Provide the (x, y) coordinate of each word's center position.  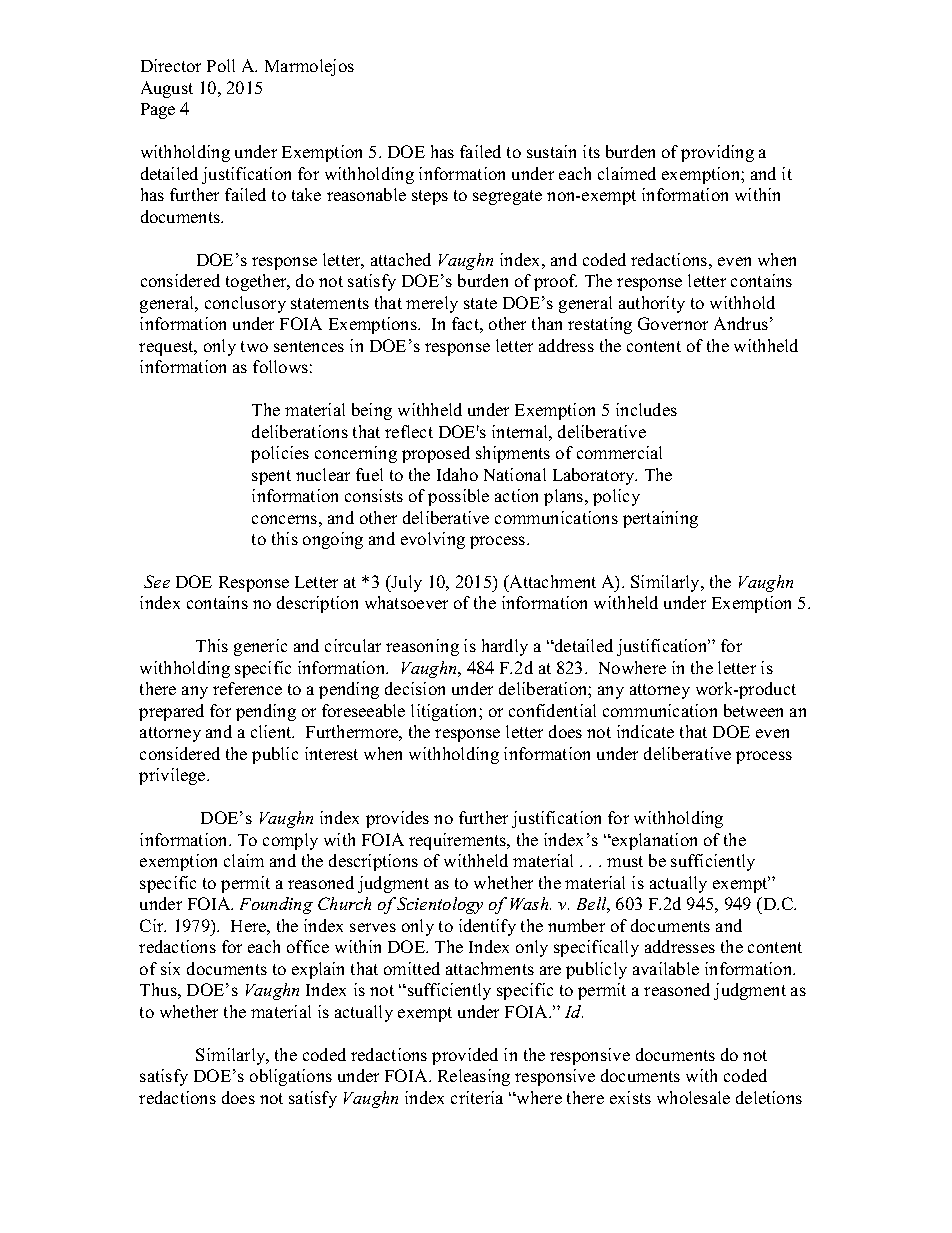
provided (465, 1056)
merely (432, 304)
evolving (433, 540)
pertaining (660, 519)
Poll (221, 65)
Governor (673, 323)
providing (717, 153)
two (254, 346)
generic (260, 647)
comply (290, 841)
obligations (291, 1077)
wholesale (693, 1097)
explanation (653, 841)
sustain (551, 151)
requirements (459, 841)
